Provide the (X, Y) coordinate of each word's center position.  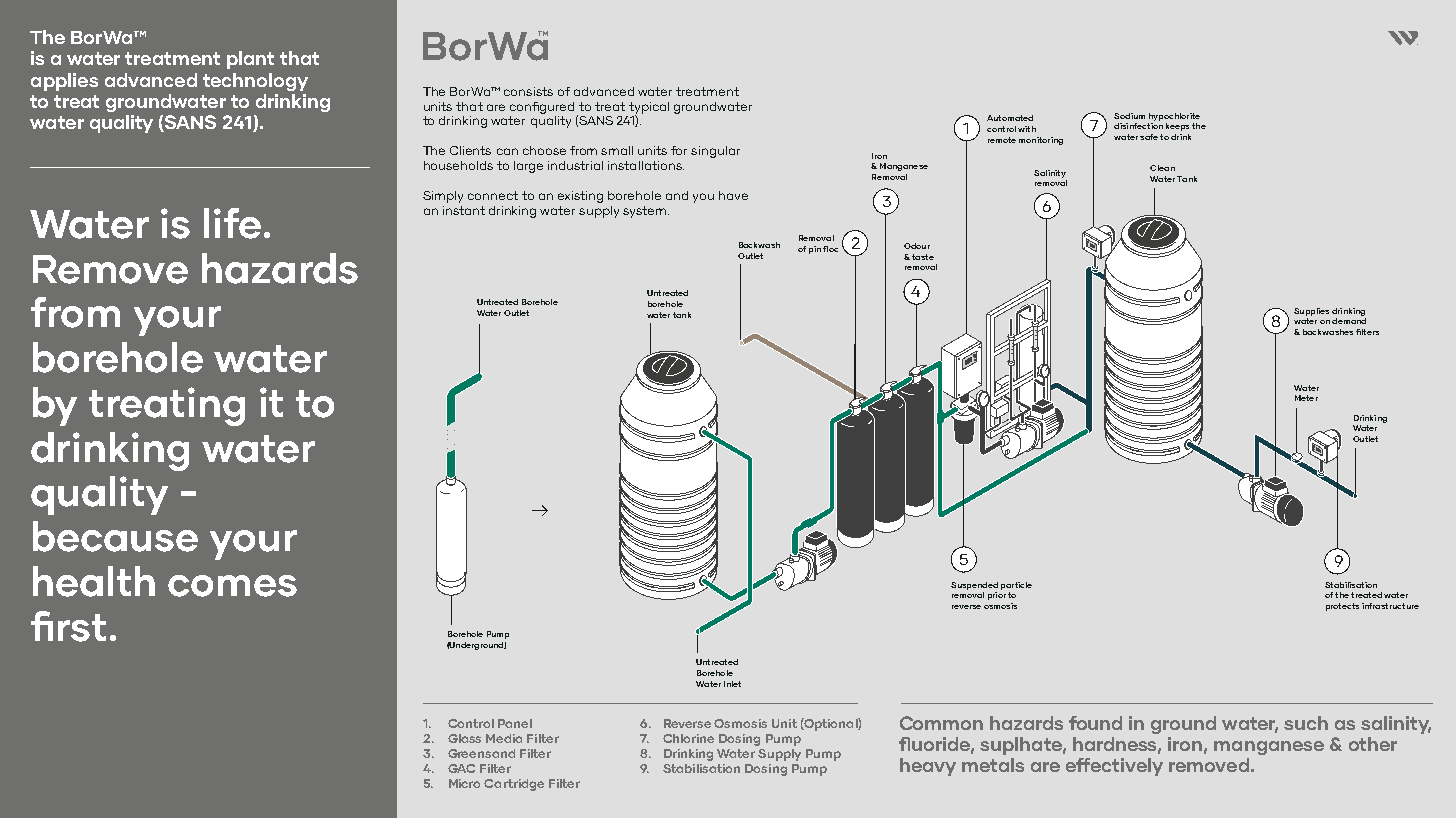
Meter (1306, 398)
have (733, 195)
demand (1349, 321)
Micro (464, 783)
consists (528, 91)
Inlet (732, 684)
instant (464, 210)
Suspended (974, 586)
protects (1342, 607)
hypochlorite (1174, 117)
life (232, 223)
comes (232, 586)
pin (815, 250)
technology (255, 82)
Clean (1162, 168)
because (115, 536)
